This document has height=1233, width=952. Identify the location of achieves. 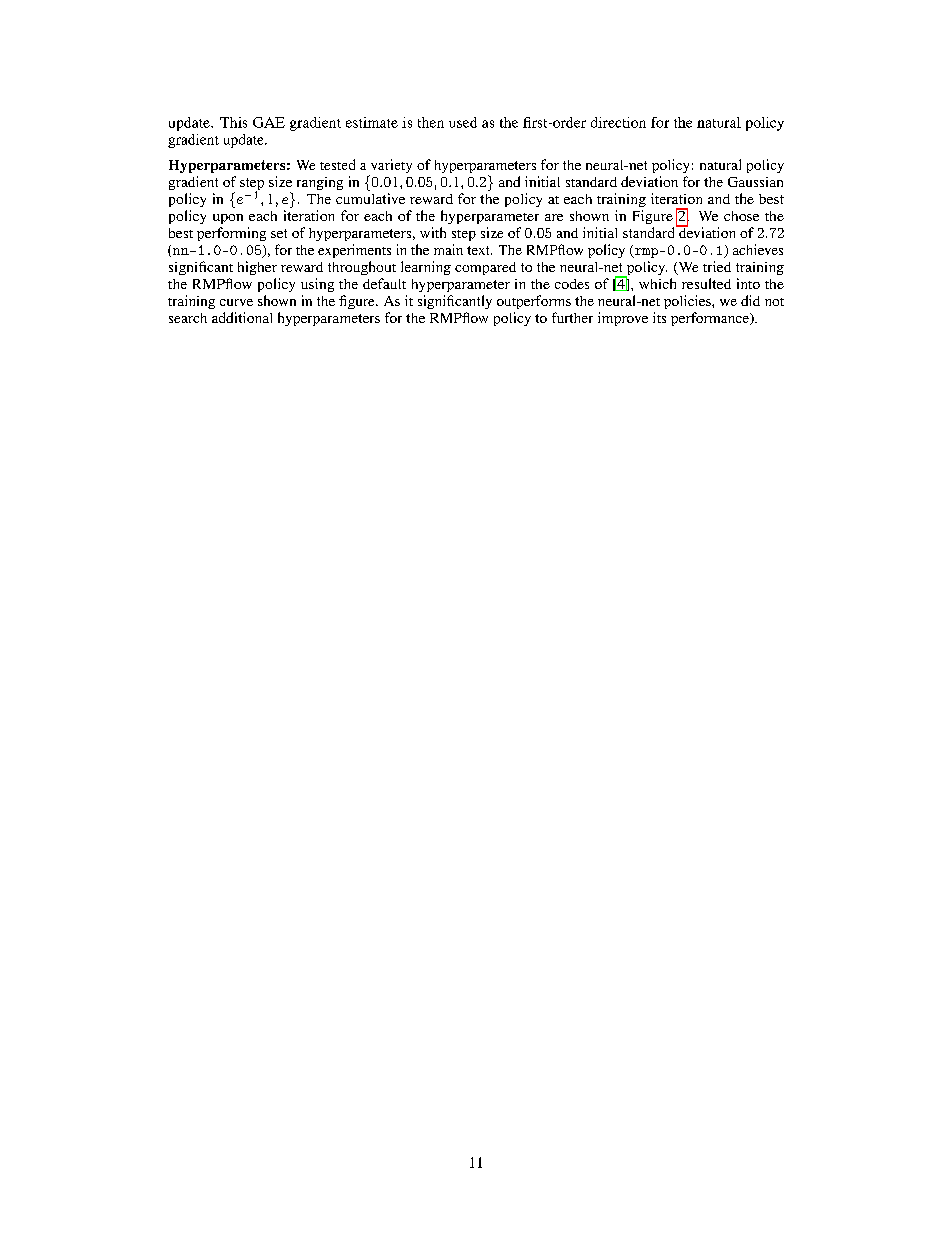
(758, 249).
